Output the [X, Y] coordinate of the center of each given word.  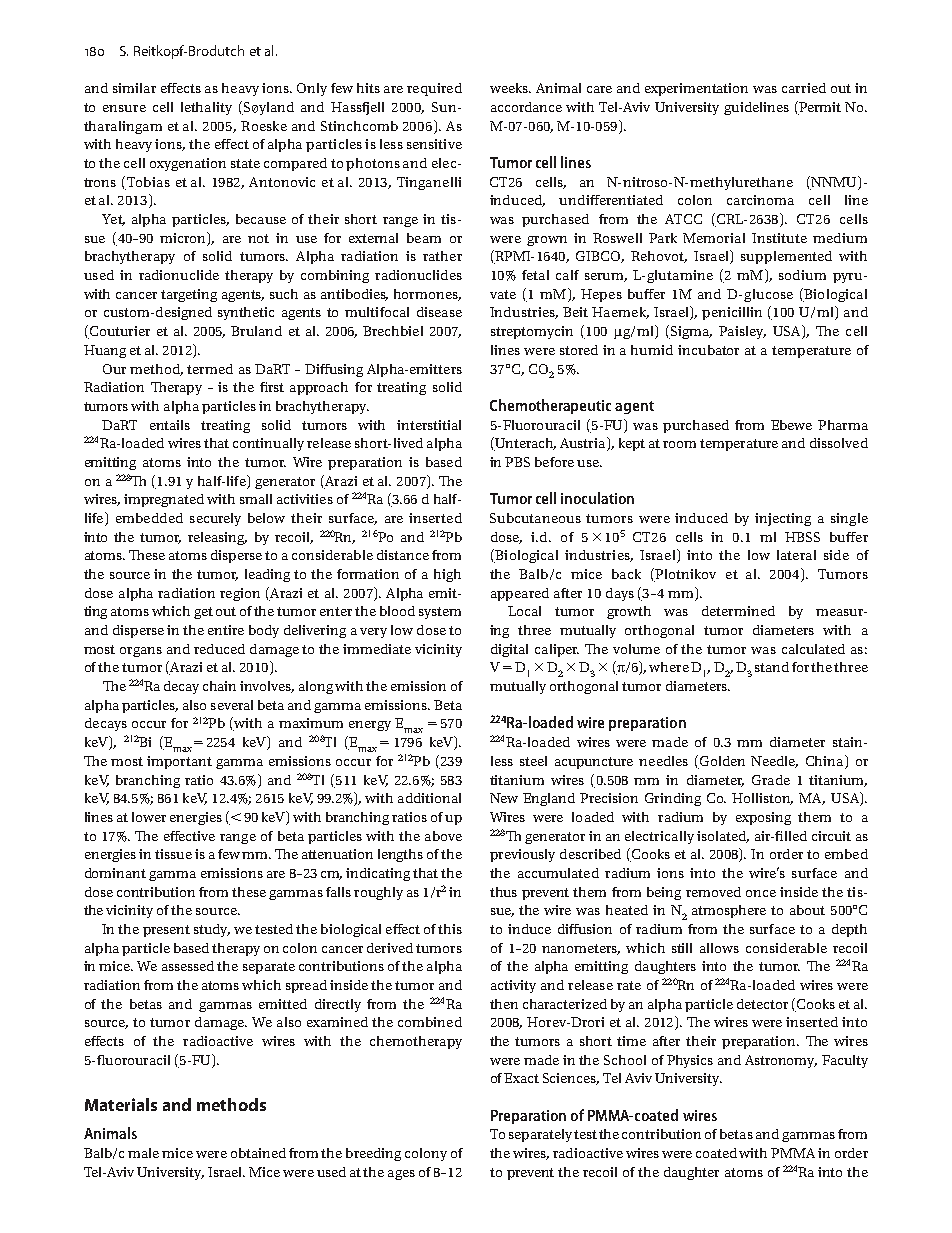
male [143, 1153]
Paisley [742, 332]
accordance [526, 107]
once [761, 893]
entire [226, 630]
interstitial [429, 425]
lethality [206, 108]
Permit [819, 108]
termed [210, 369]
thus [503, 892]
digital [509, 650]
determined [738, 611]
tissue [173, 854]
